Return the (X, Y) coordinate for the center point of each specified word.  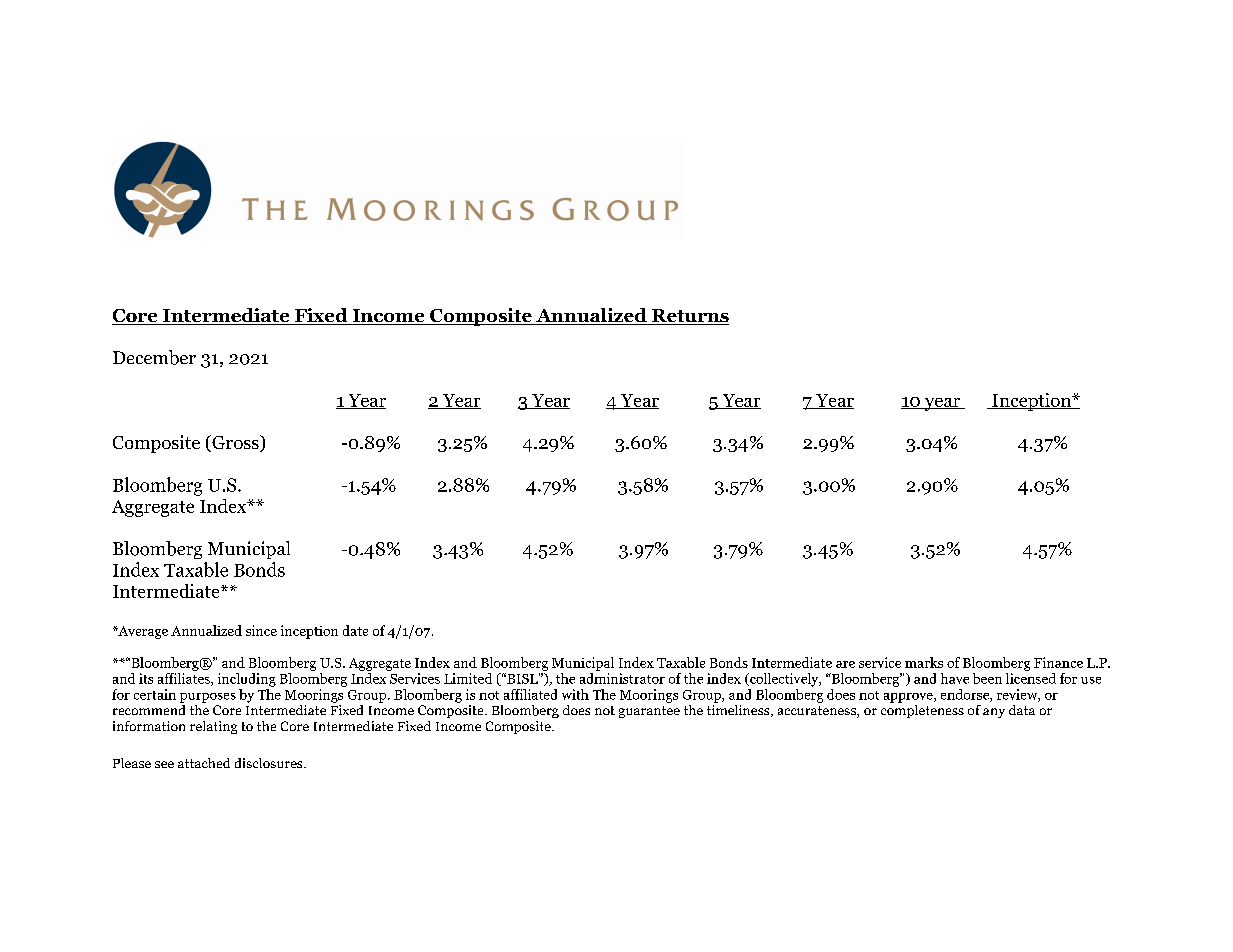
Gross (235, 443)
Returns (689, 317)
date (355, 630)
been (987, 678)
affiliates (185, 679)
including (247, 680)
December (154, 357)
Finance (1058, 662)
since (261, 630)
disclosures (270, 763)
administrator (622, 678)
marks (924, 662)
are (845, 664)
